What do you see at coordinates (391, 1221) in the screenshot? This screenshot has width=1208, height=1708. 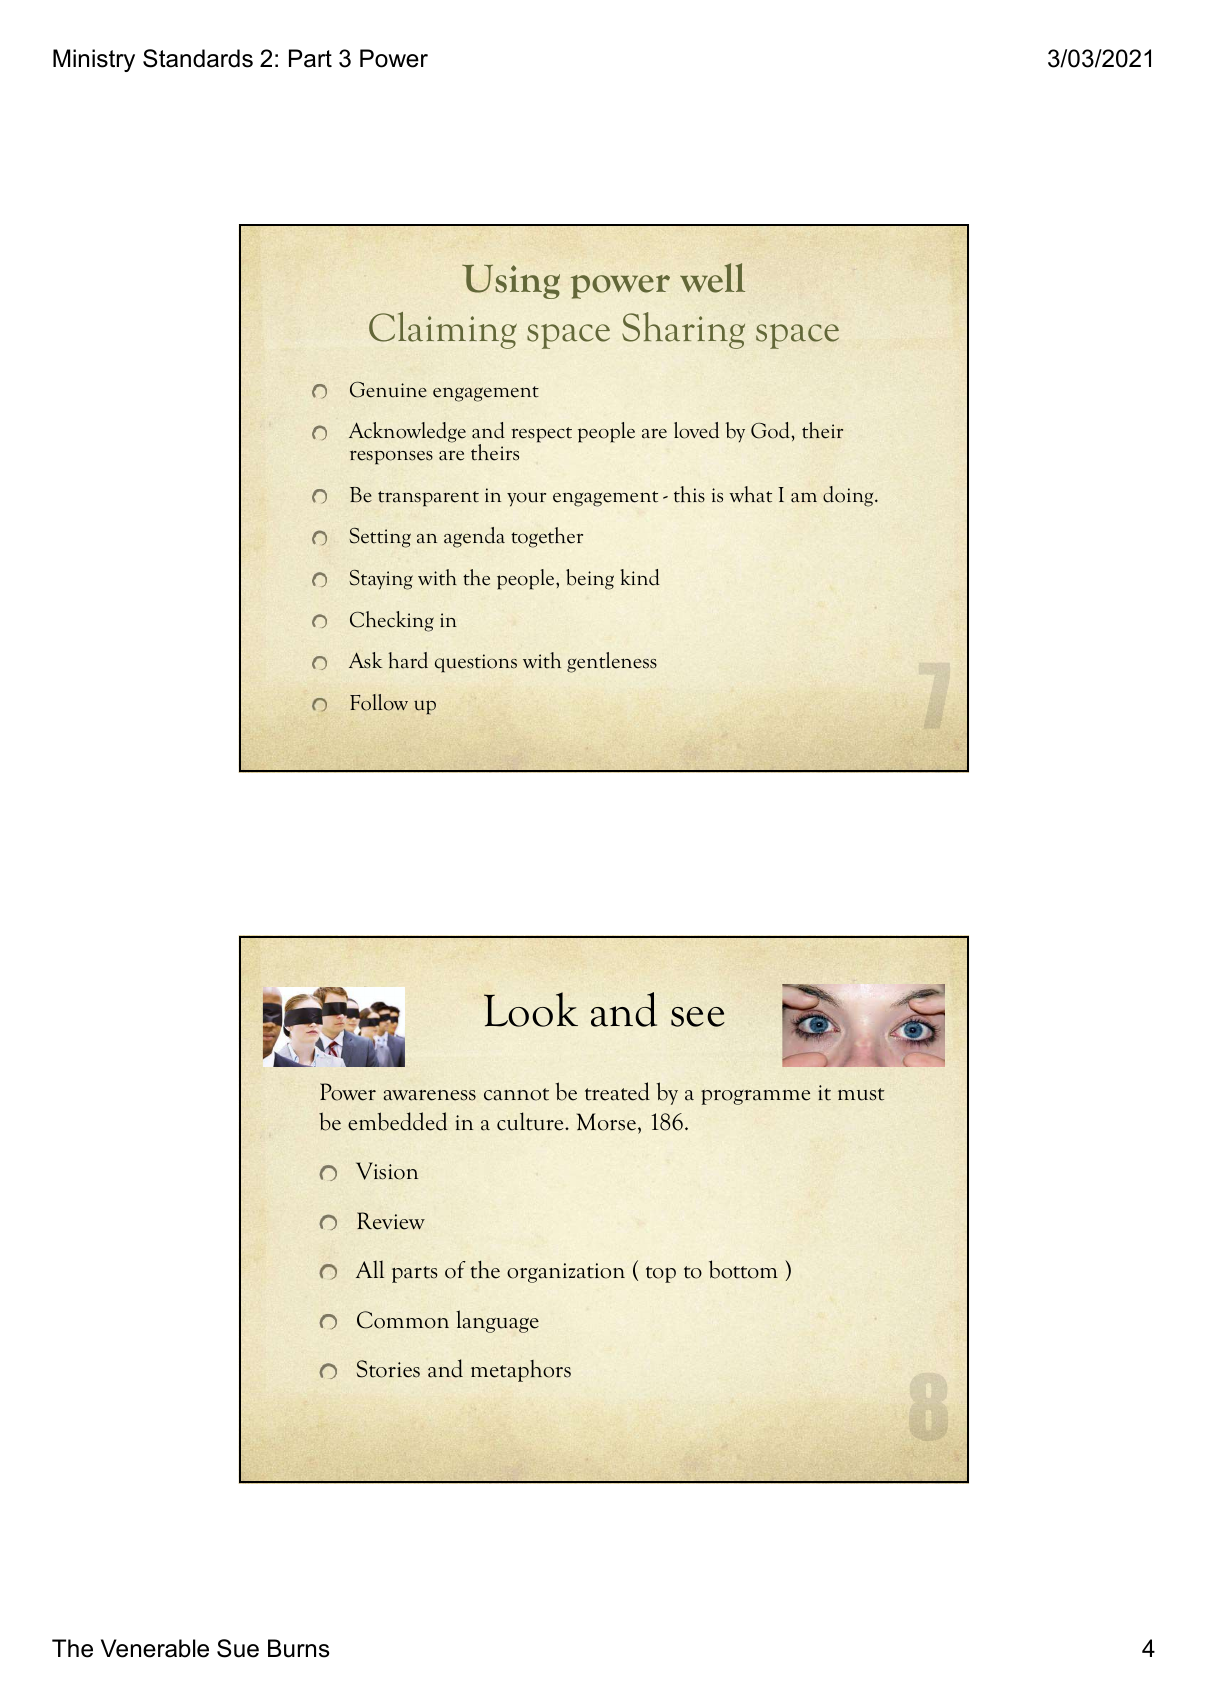 I see `Review` at bounding box center [391, 1221].
